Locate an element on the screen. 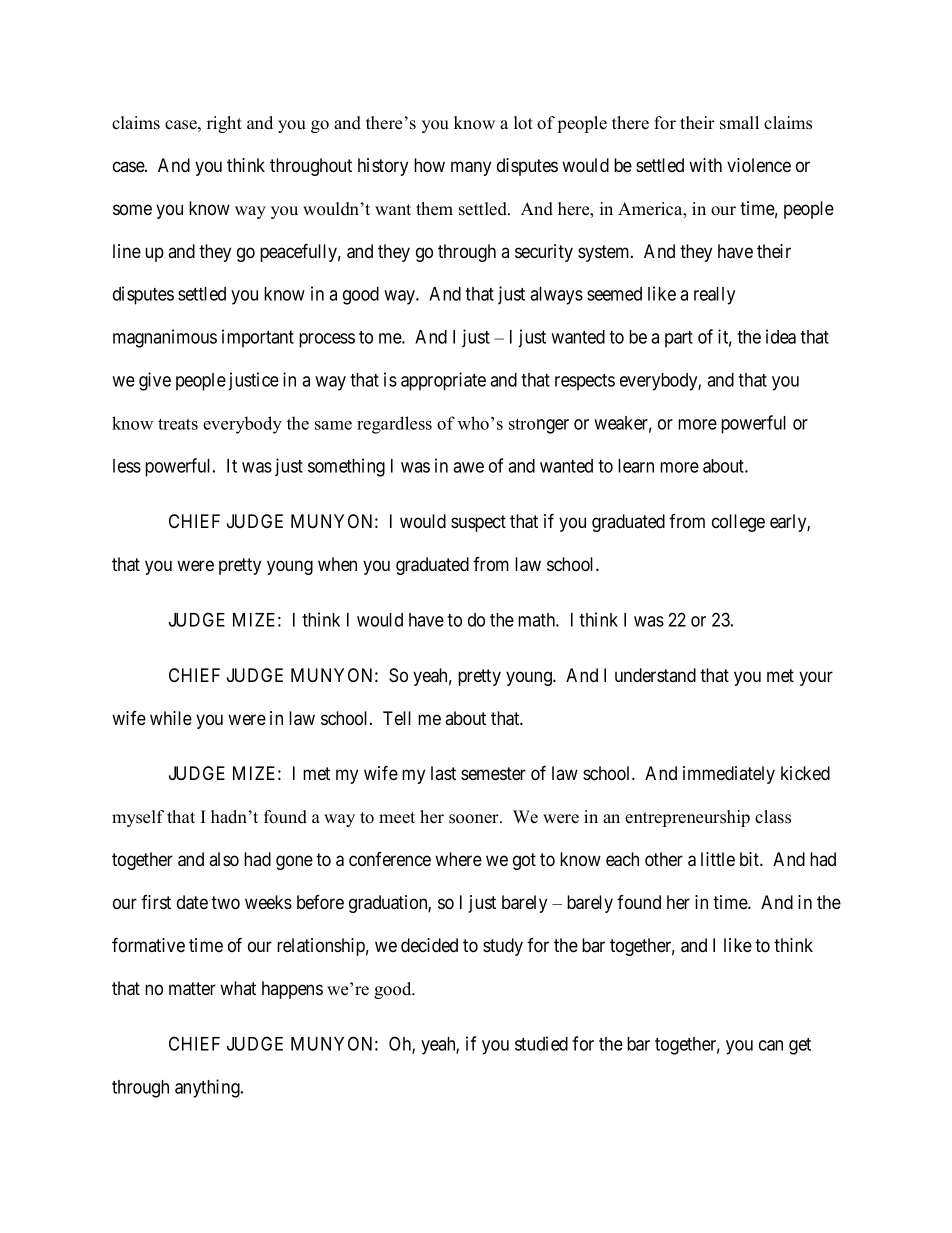  suspect is located at coordinates (478, 523).
